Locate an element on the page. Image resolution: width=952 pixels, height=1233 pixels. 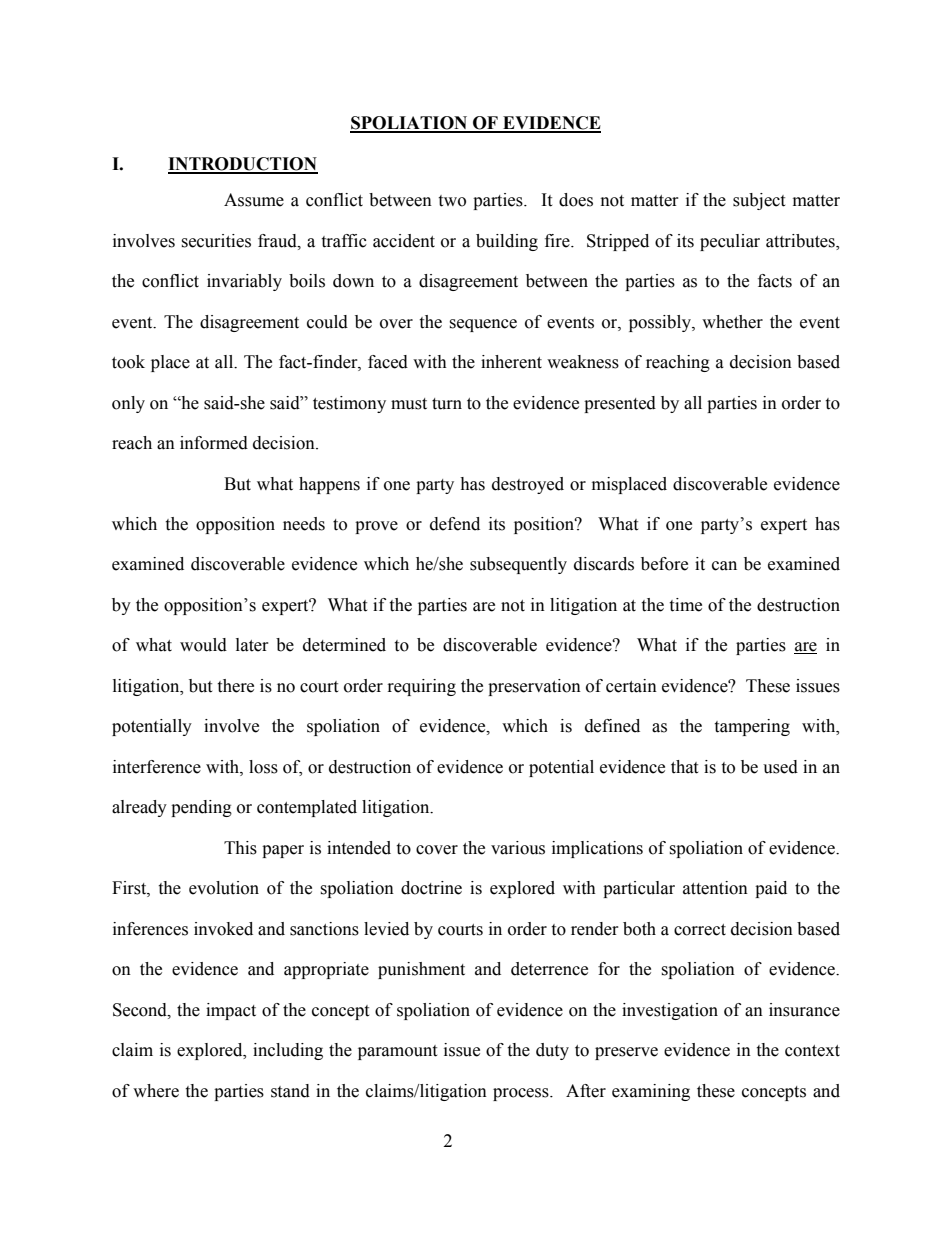
would is located at coordinates (203, 645).
